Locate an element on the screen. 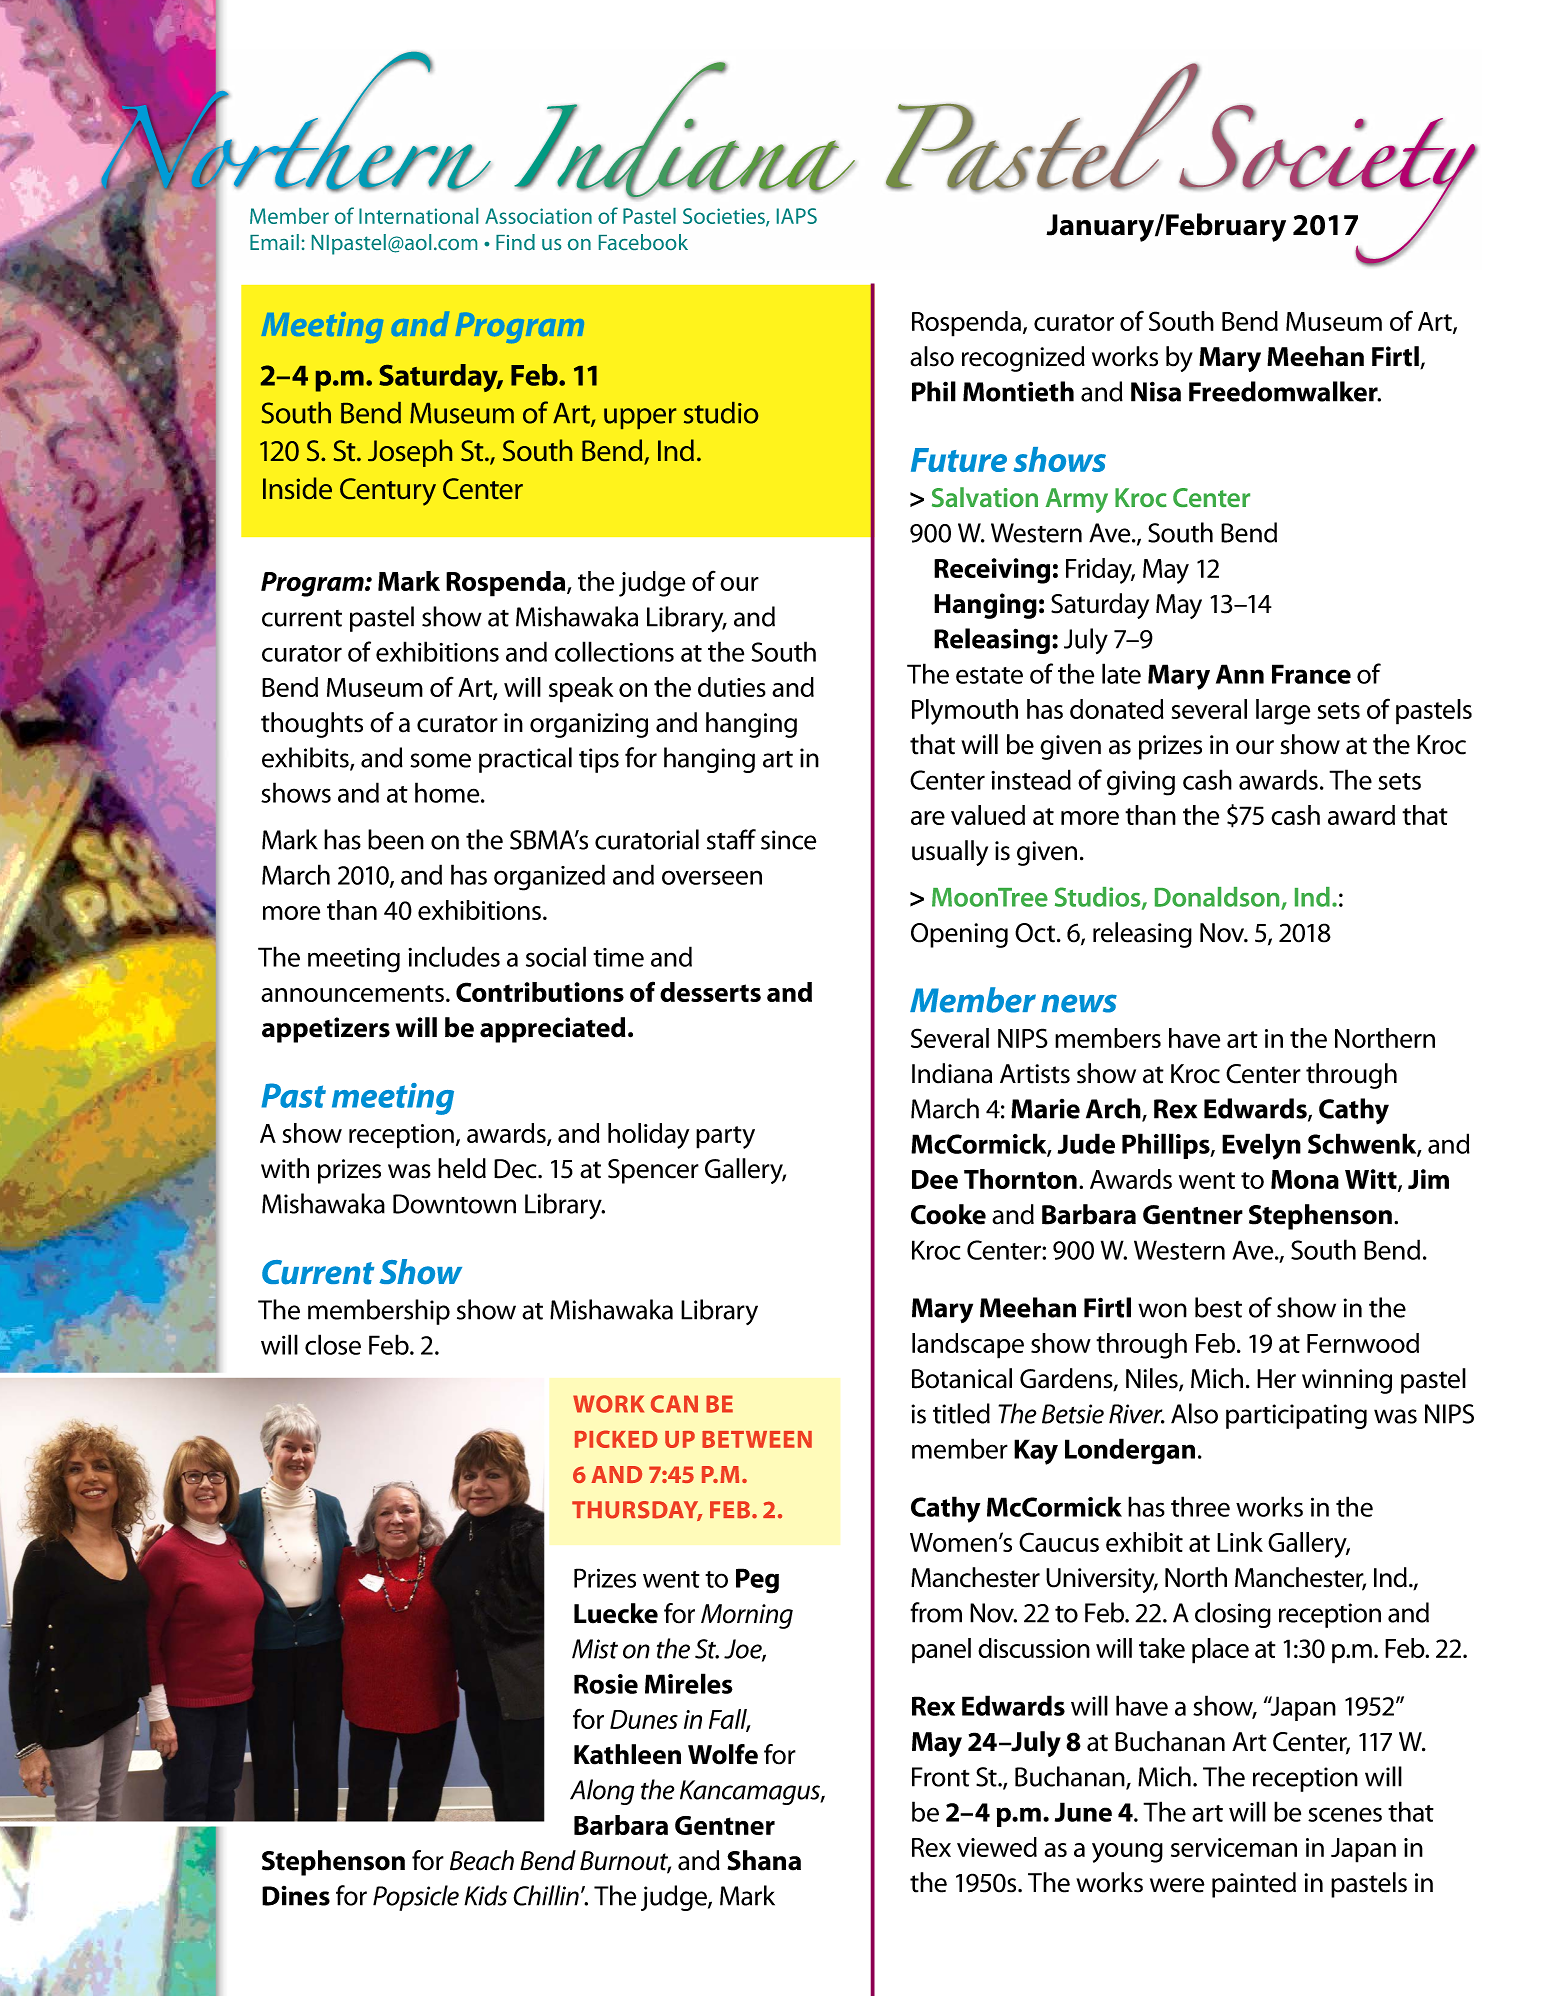 Image resolution: width=1543 pixels, height=1996 pixels. Popsicle is located at coordinates (416, 1898).
